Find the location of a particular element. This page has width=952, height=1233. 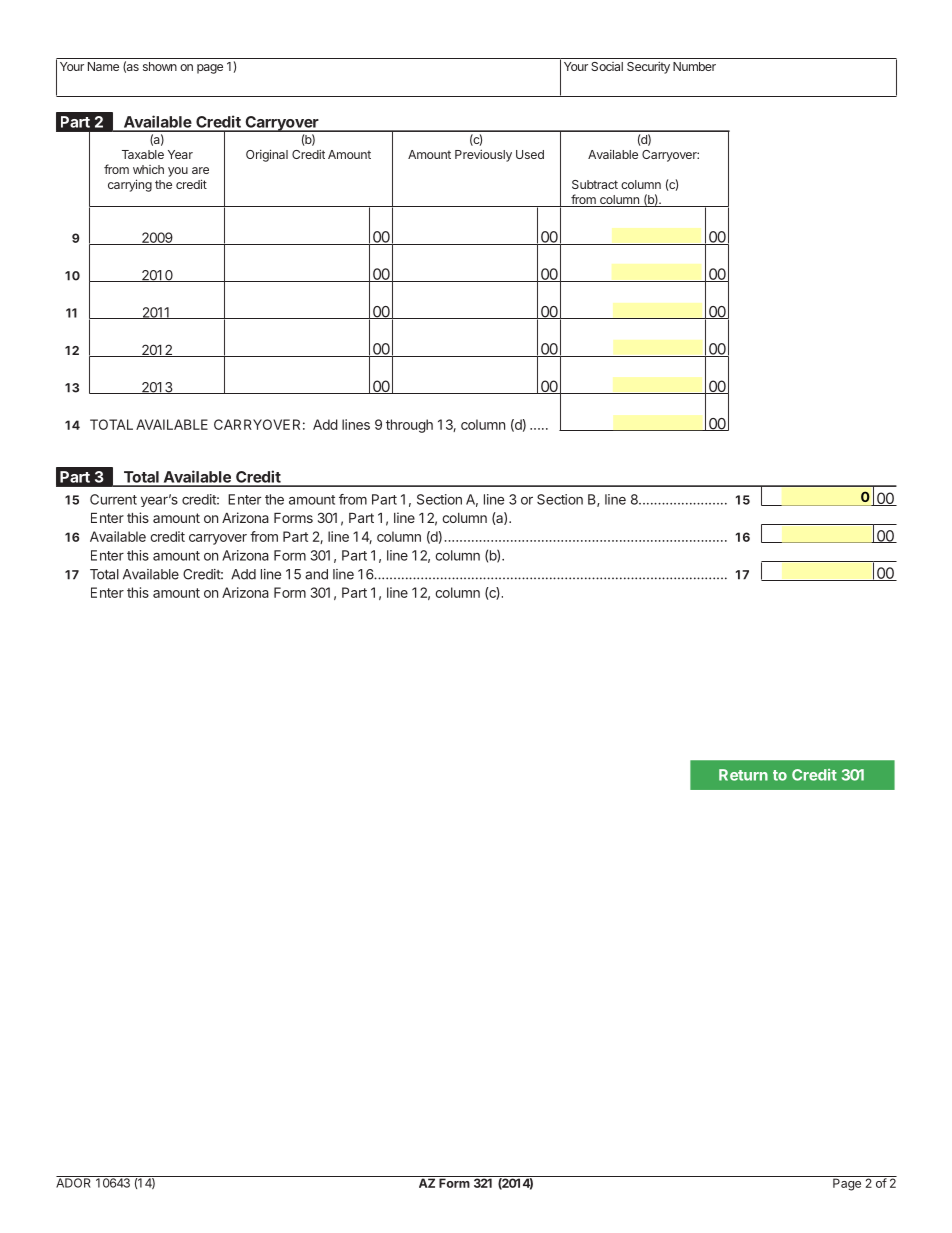

Subtract is located at coordinates (595, 184).
